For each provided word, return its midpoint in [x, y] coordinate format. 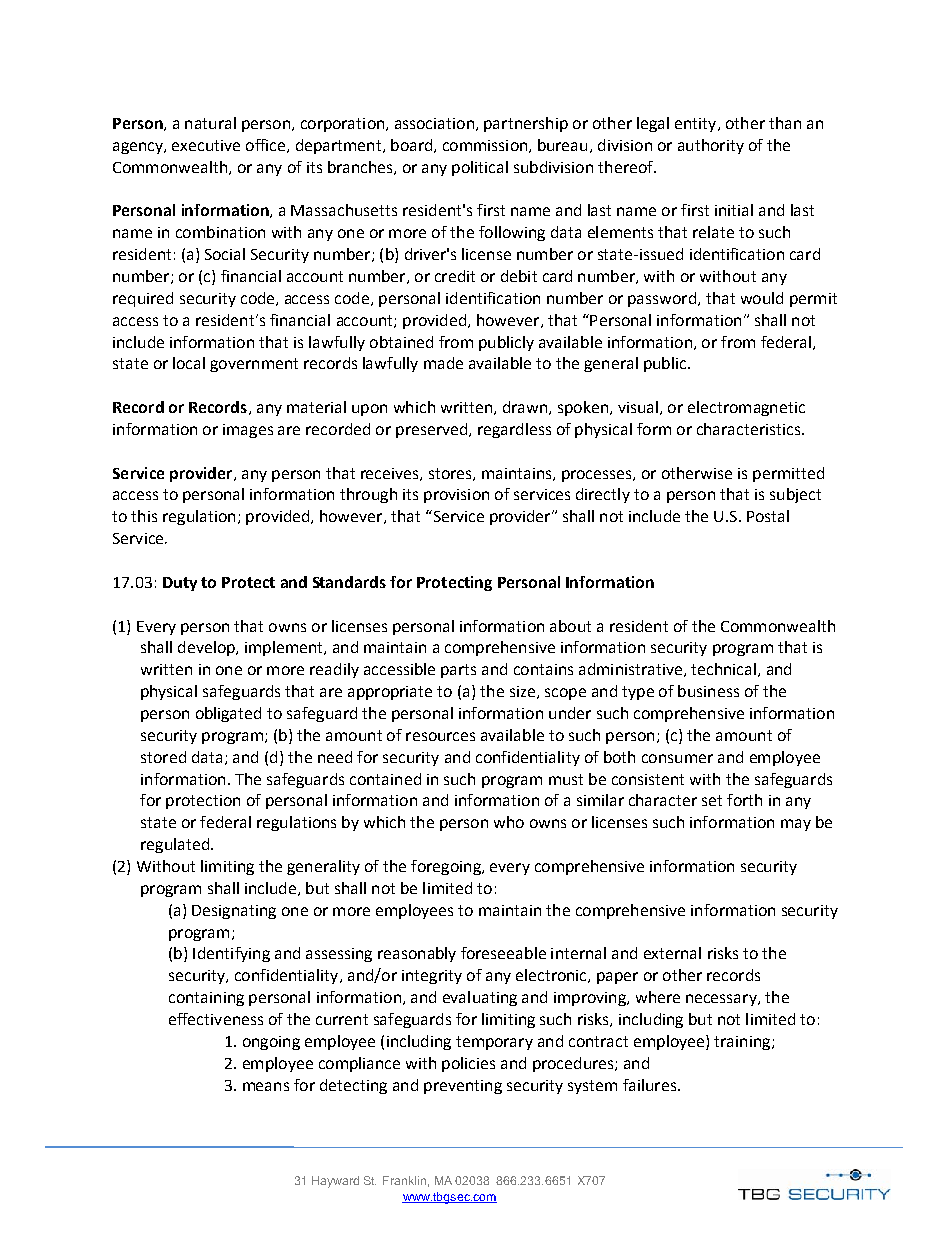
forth [744, 800]
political [480, 168]
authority [711, 146]
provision [456, 496]
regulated [175, 845]
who [509, 822]
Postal [768, 516]
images [248, 431]
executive [206, 145]
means [266, 1086]
